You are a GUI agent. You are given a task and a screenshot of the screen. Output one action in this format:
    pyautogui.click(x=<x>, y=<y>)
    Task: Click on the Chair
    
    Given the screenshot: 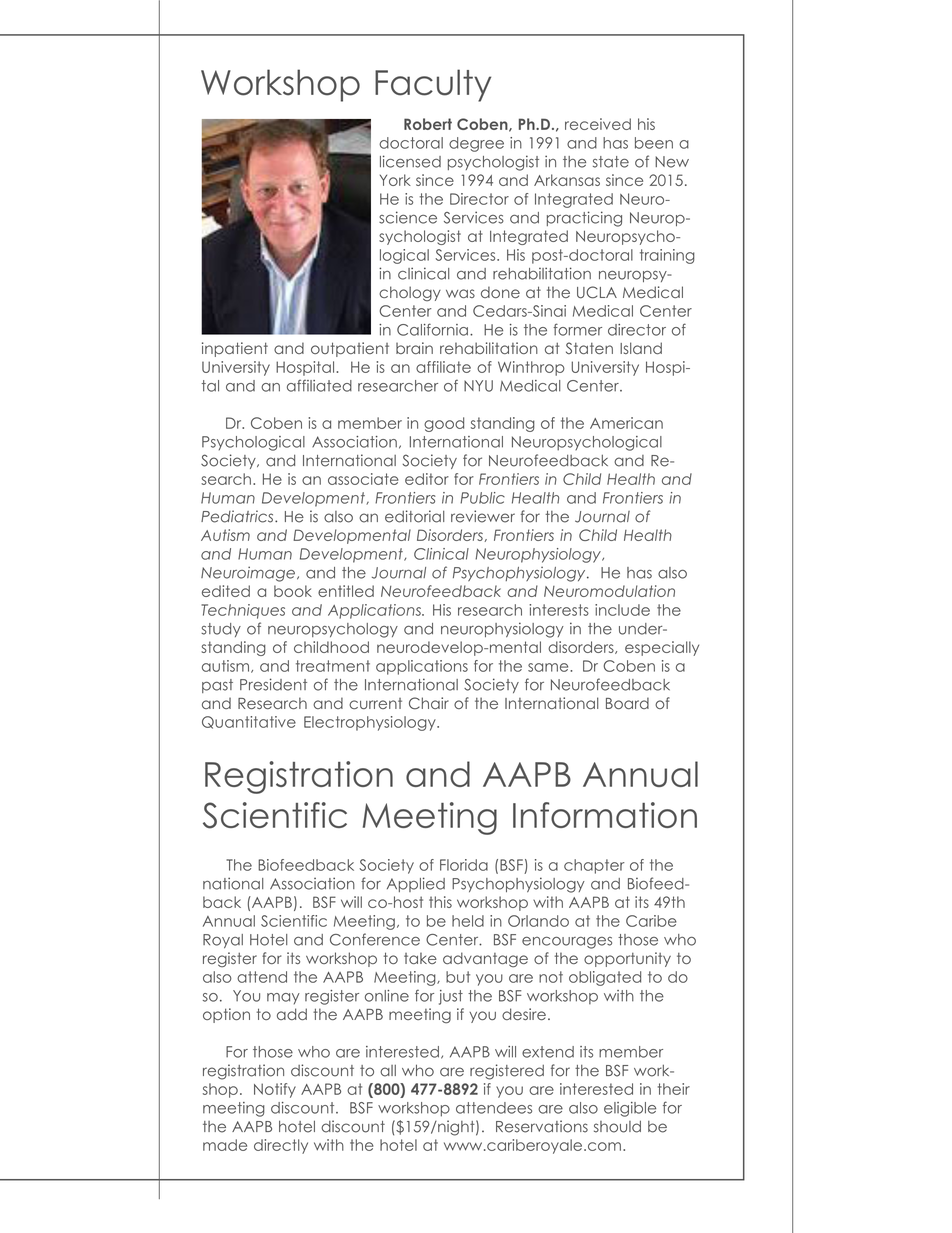 What is the action you would take?
    pyautogui.click(x=429, y=703)
